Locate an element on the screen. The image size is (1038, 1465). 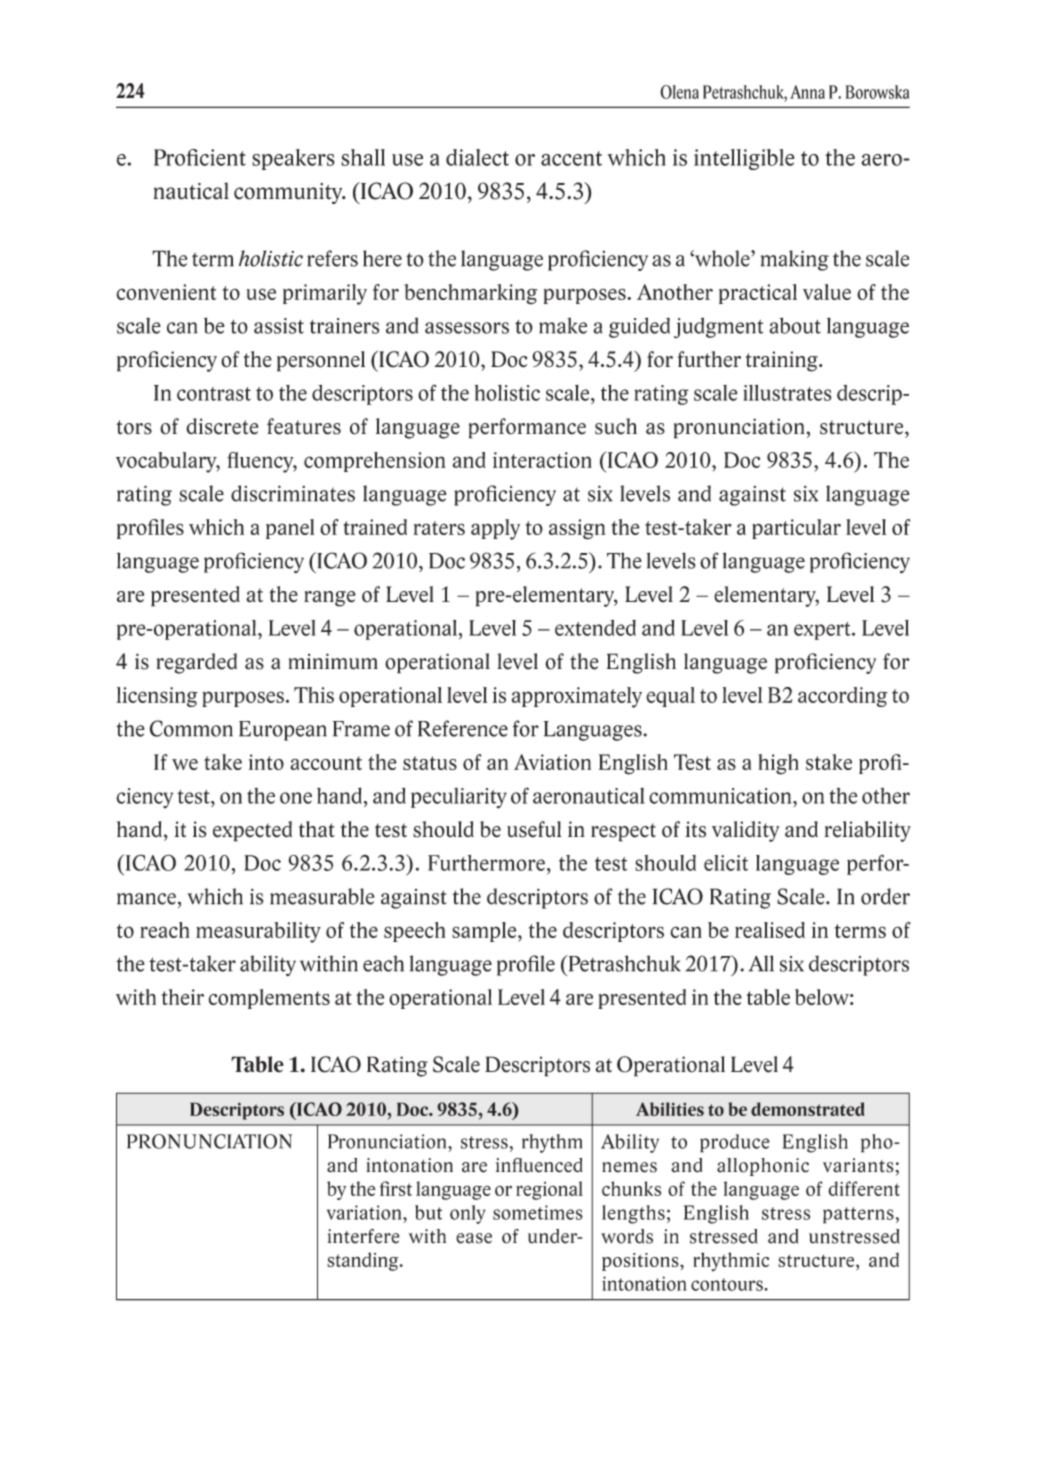
speakers is located at coordinates (293, 159).
